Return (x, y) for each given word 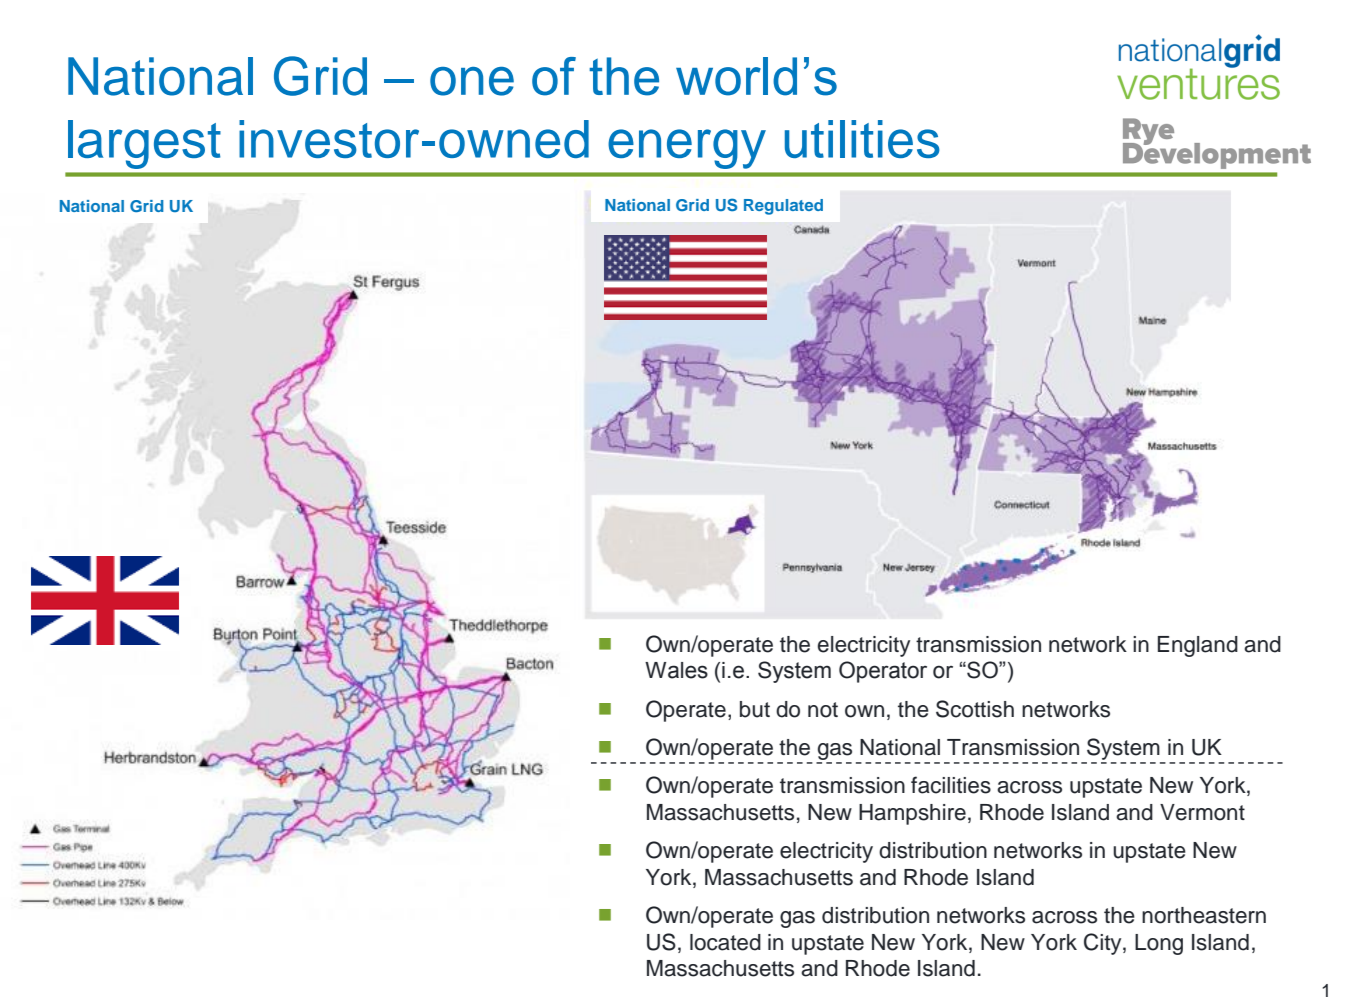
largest (144, 144)
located (725, 942)
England (1198, 646)
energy (687, 149)
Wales (676, 670)
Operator (883, 672)
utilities (862, 139)
